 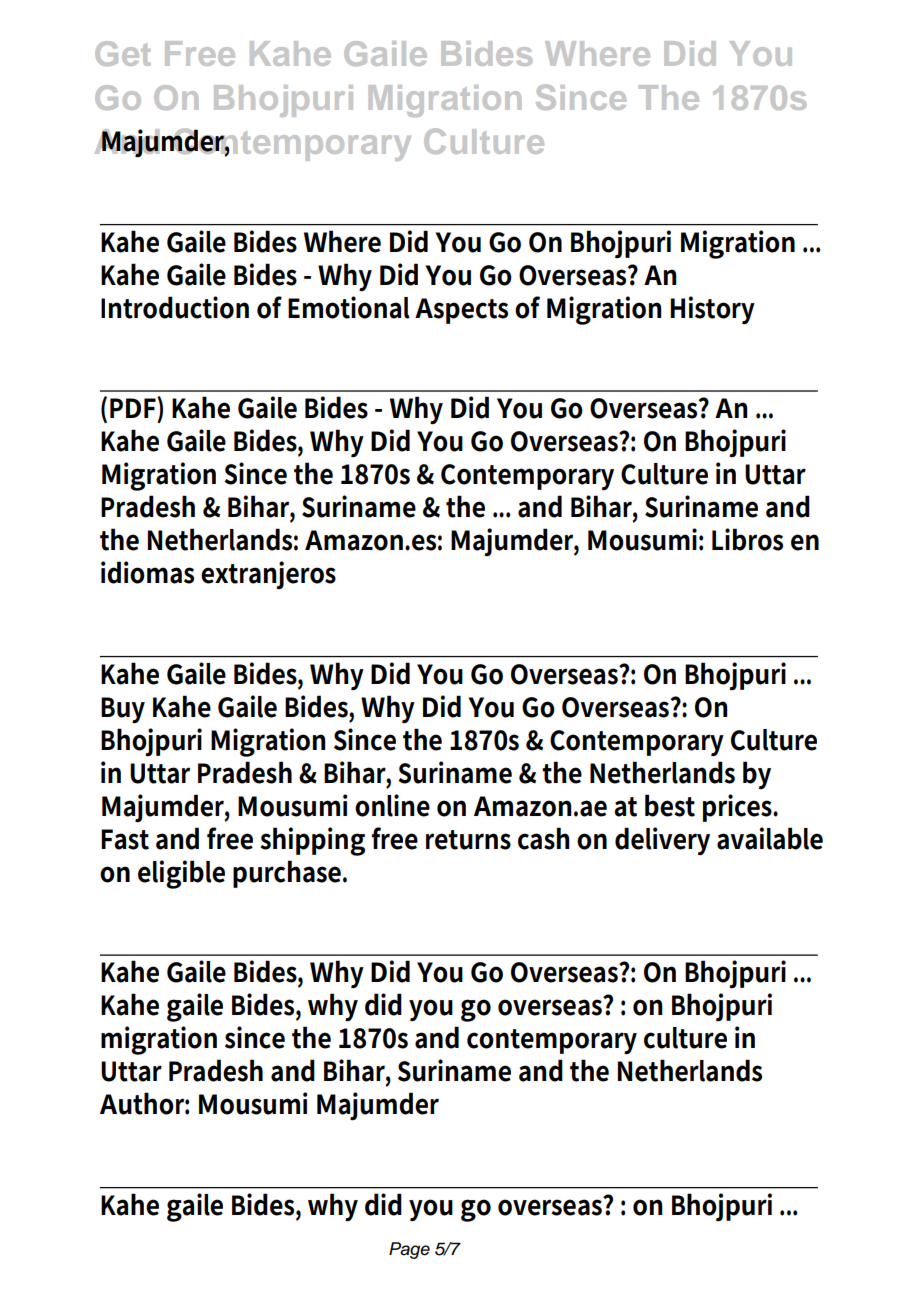 What do you see at coordinates (747, 539) in the document?
I see `Libros` at bounding box center [747, 539].
